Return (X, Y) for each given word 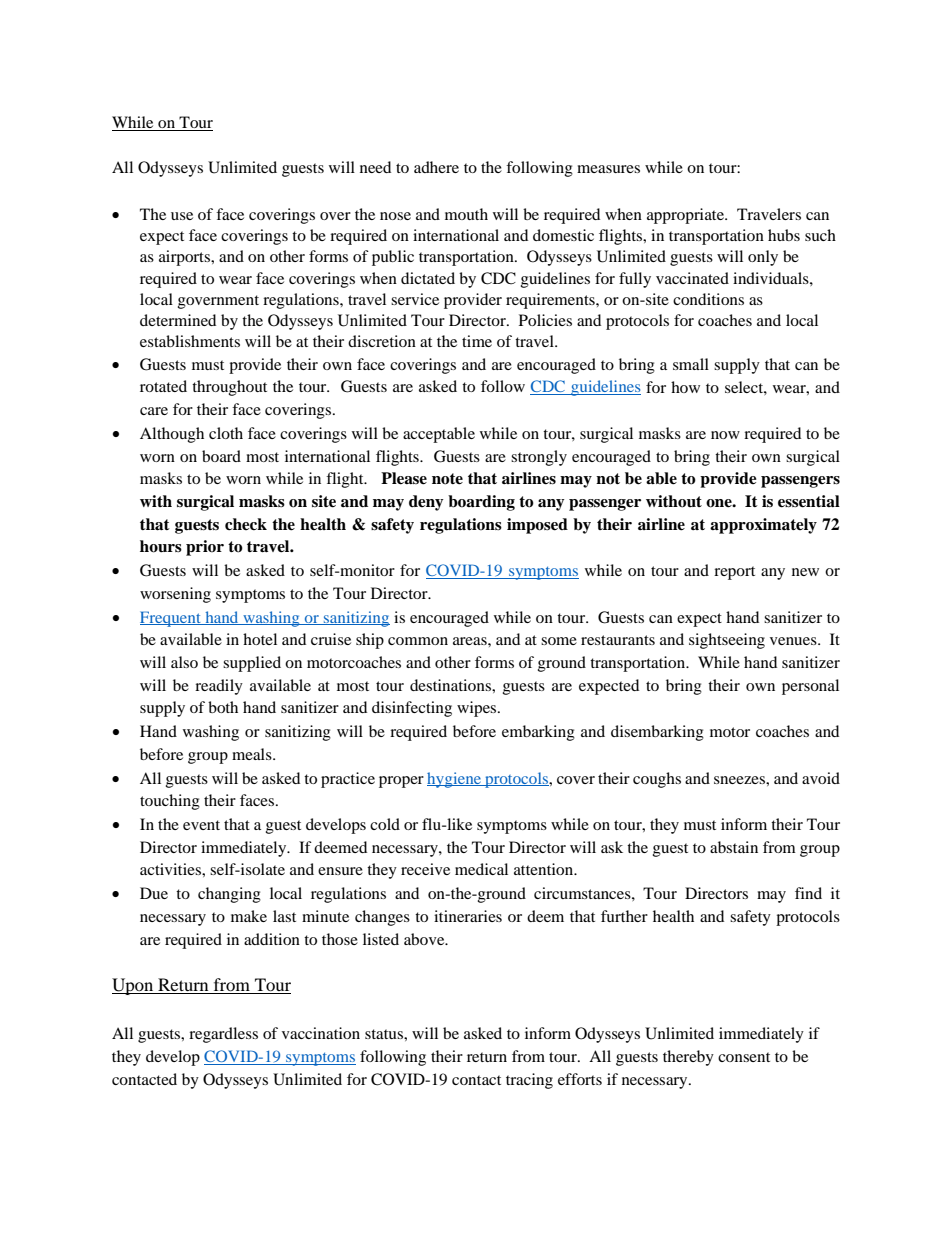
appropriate (686, 216)
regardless (223, 1035)
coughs (657, 780)
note (447, 479)
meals (253, 754)
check (246, 524)
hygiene (455, 780)
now (725, 435)
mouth (466, 214)
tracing (529, 1081)
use (182, 216)
